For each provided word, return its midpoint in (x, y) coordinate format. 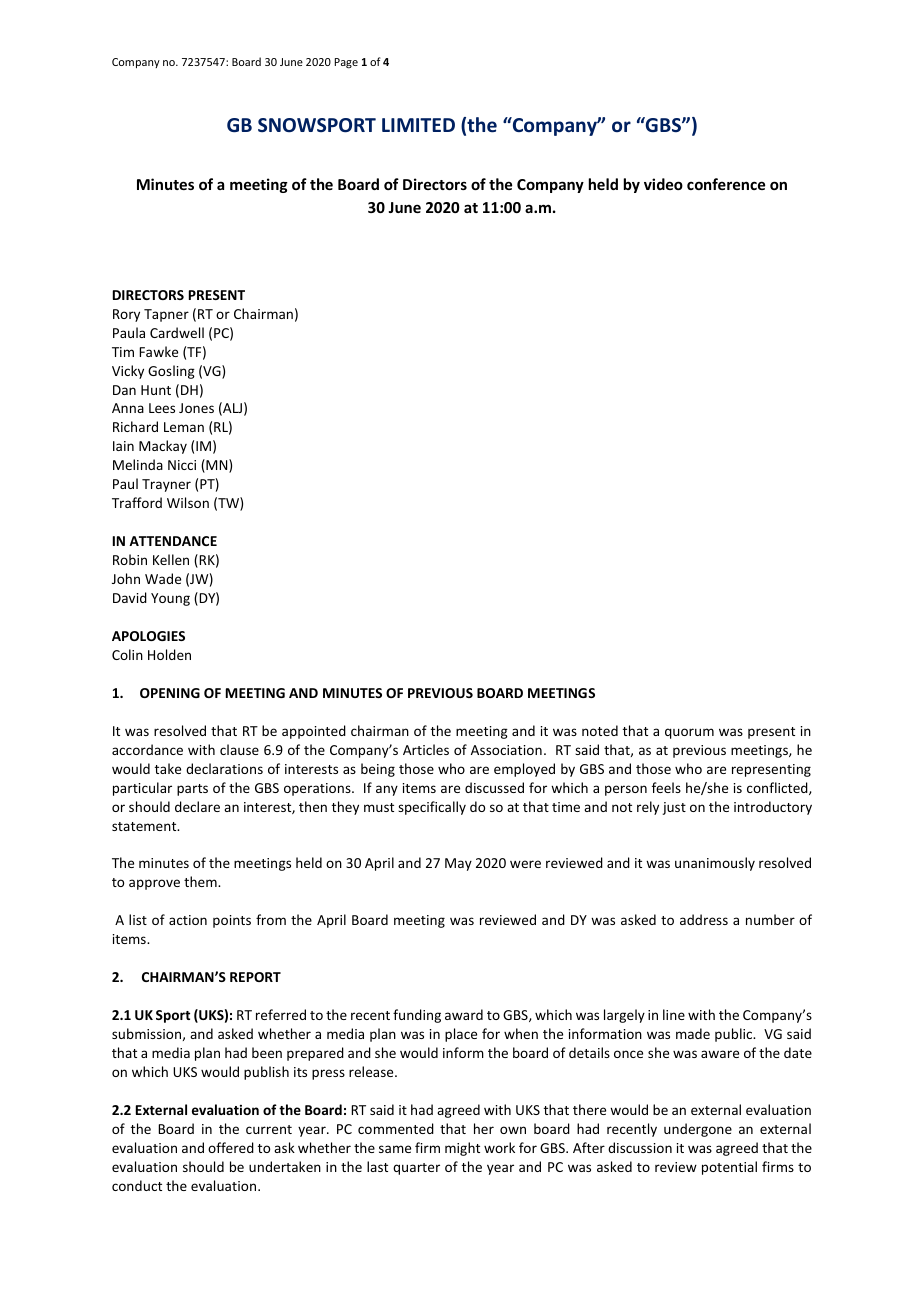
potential (729, 1168)
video (663, 184)
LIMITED (418, 125)
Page (346, 63)
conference (726, 184)
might (462, 1149)
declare (197, 806)
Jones (196, 408)
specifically (432, 808)
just (674, 808)
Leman (184, 427)
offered (231, 1147)
